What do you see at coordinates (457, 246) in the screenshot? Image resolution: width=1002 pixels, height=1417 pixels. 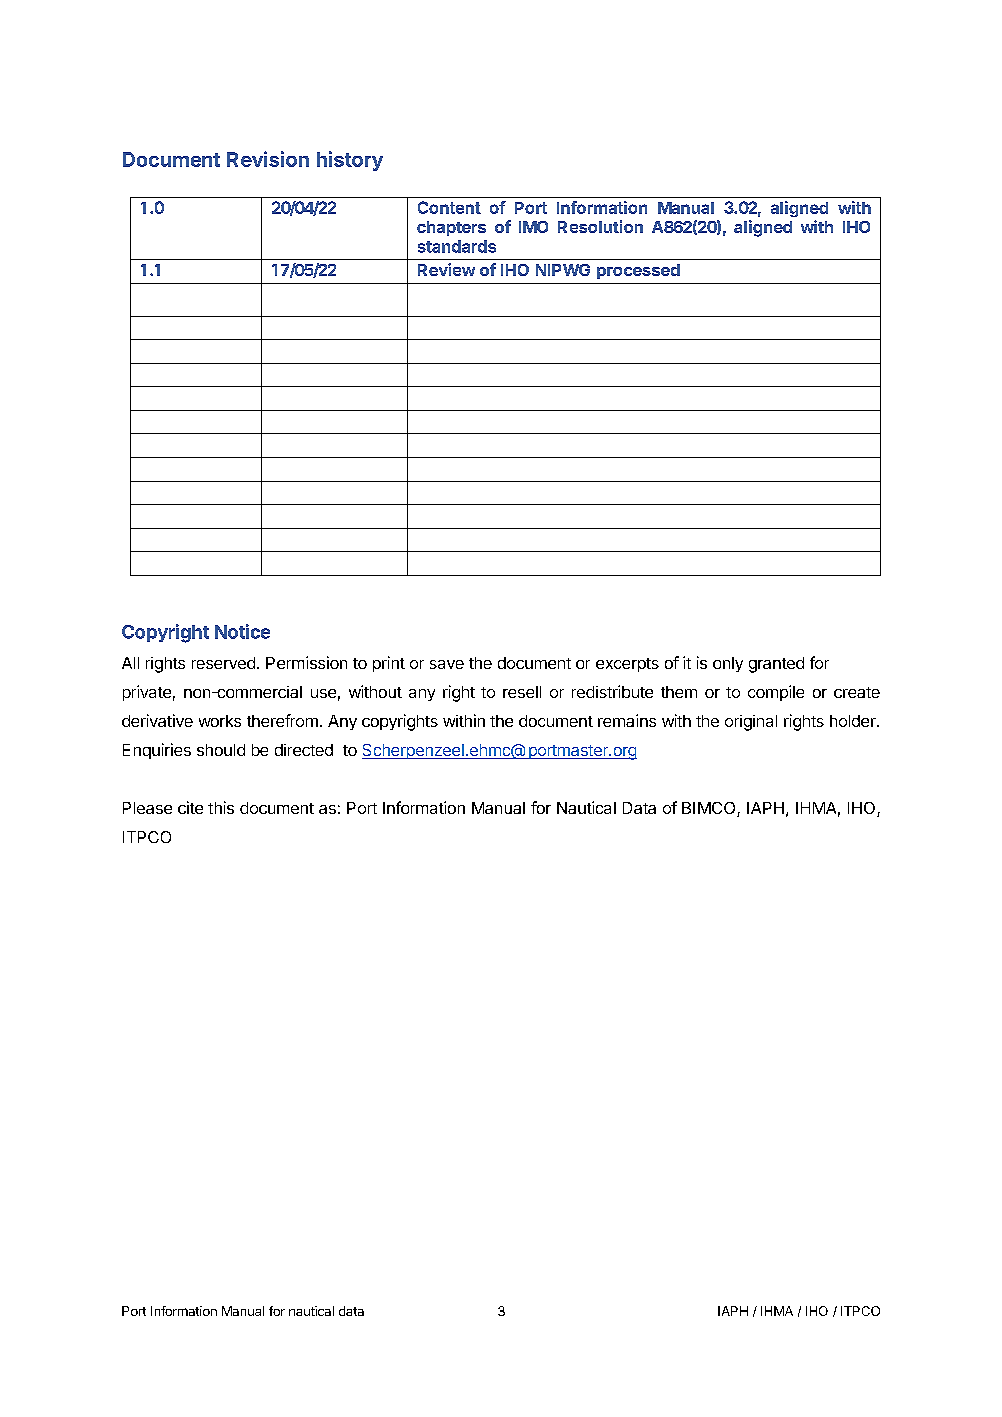 I see `standards` at bounding box center [457, 246].
